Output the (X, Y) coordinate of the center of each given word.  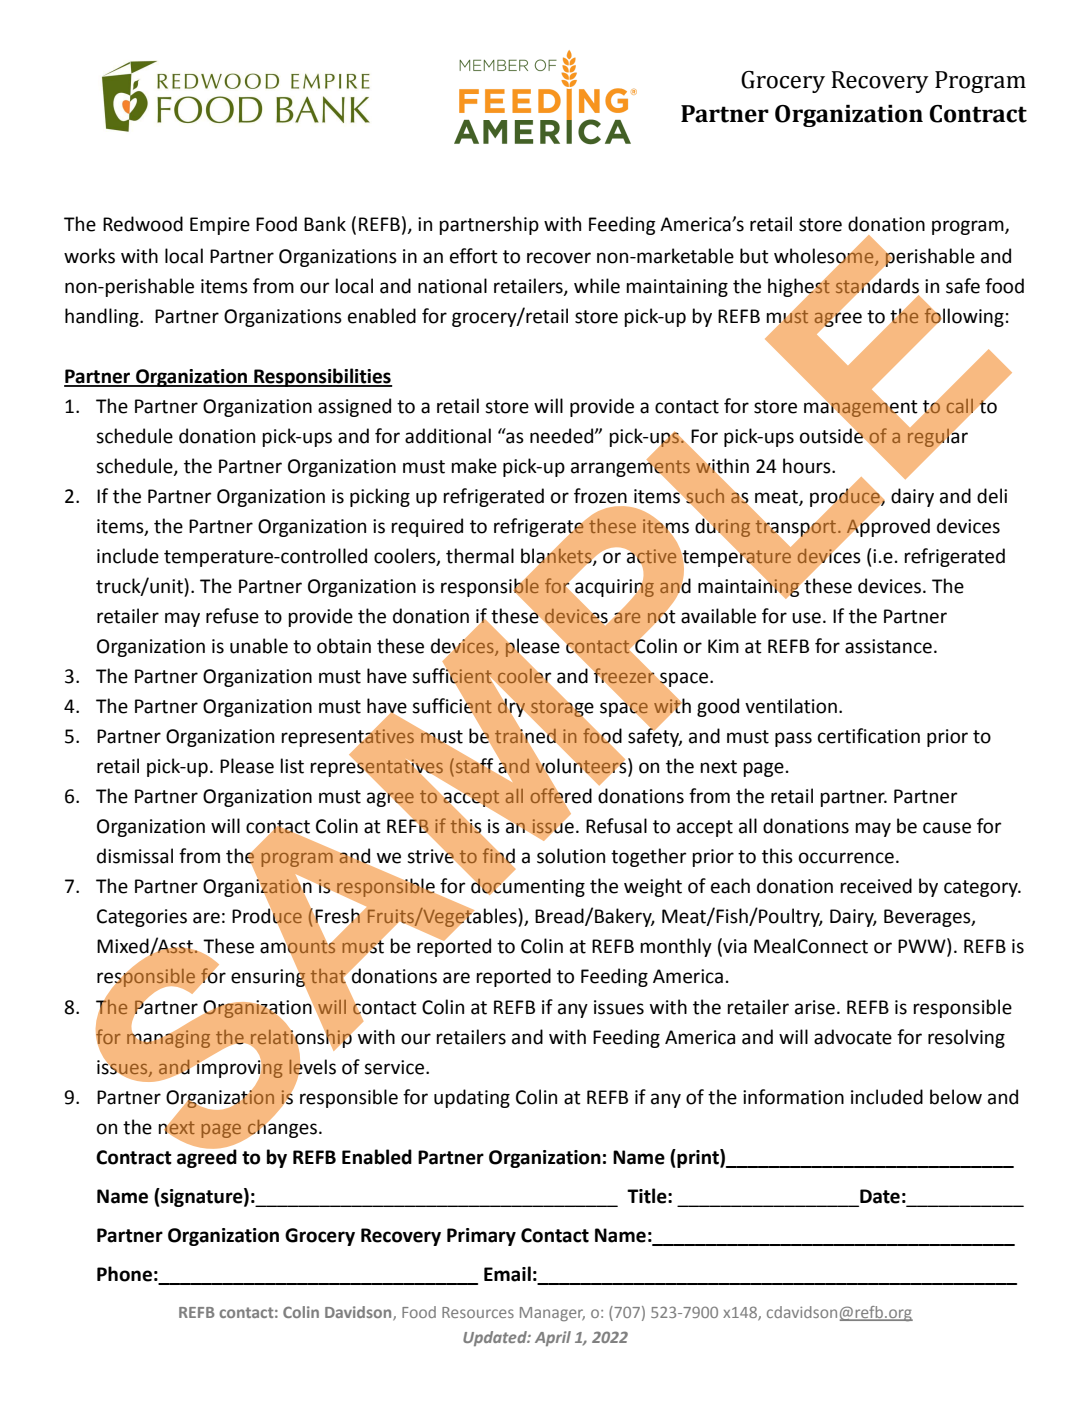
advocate (853, 1037)
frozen (600, 496)
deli (992, 496)
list (292, 766)
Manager (552, 1314)
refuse (232, 616)
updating (472, 1098)
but (754, 256)
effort (474, 256)
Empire (220, 226)
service (395, 1067)
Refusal (616, 826)
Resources (478, 1312)
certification (869, 736)
